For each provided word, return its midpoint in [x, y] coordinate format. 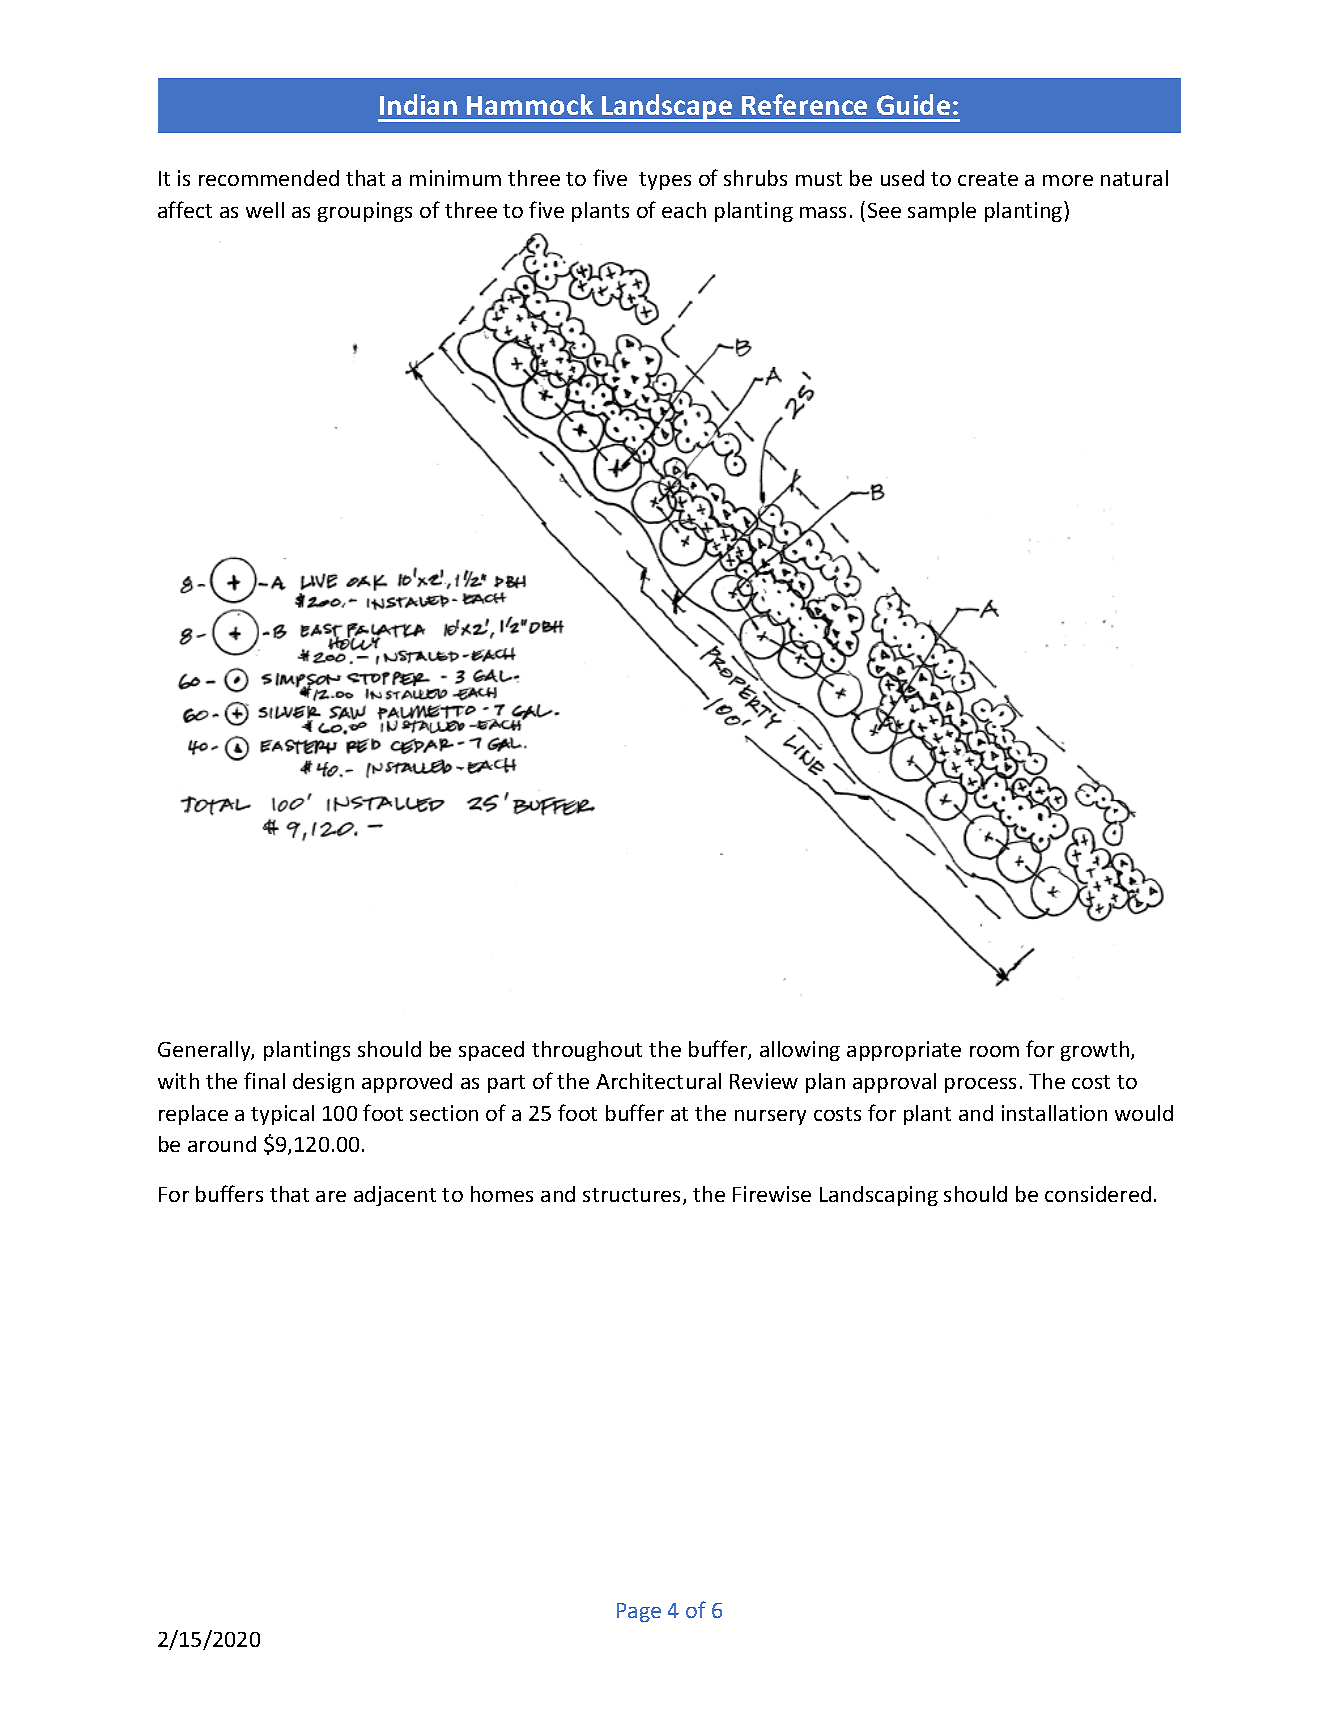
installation [1054, 1113]
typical [282, 1115]
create [988, 179]
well [265, 210]
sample [942, 212]
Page [639, 1612]
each [684, 210]
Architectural [658, 1081]
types [665, 181]
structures [633, 1196]
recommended [269, 178]
